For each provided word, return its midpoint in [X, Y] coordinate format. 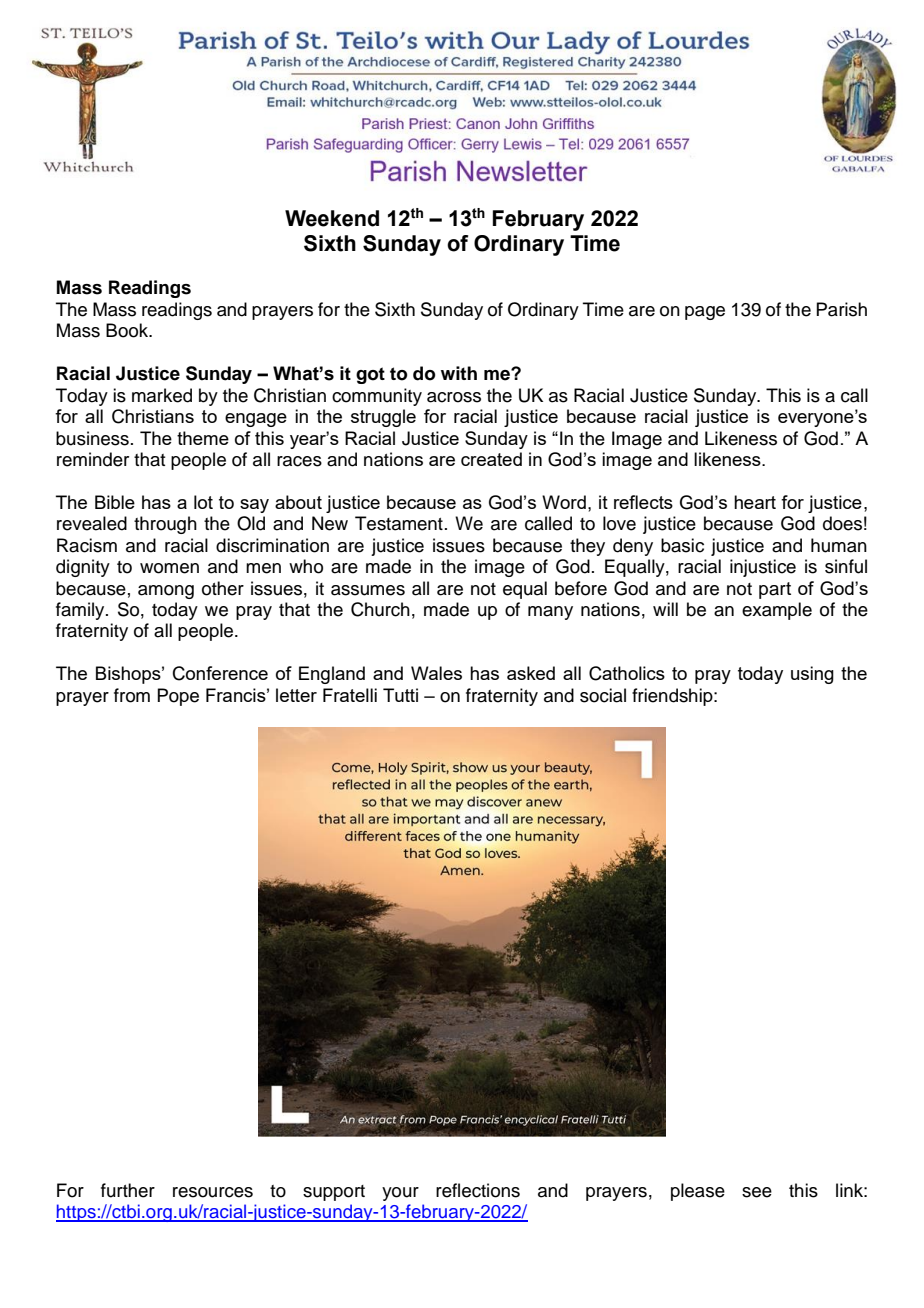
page [705, 313]
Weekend [332, 218]
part [775, 590]
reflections [478, 1190]
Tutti [400, 695]
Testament [399, 523]
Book [128, 330]
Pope [178, 697]
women [169, 568]
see [757, 1192]
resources [213, 1192]
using [812, 675]
